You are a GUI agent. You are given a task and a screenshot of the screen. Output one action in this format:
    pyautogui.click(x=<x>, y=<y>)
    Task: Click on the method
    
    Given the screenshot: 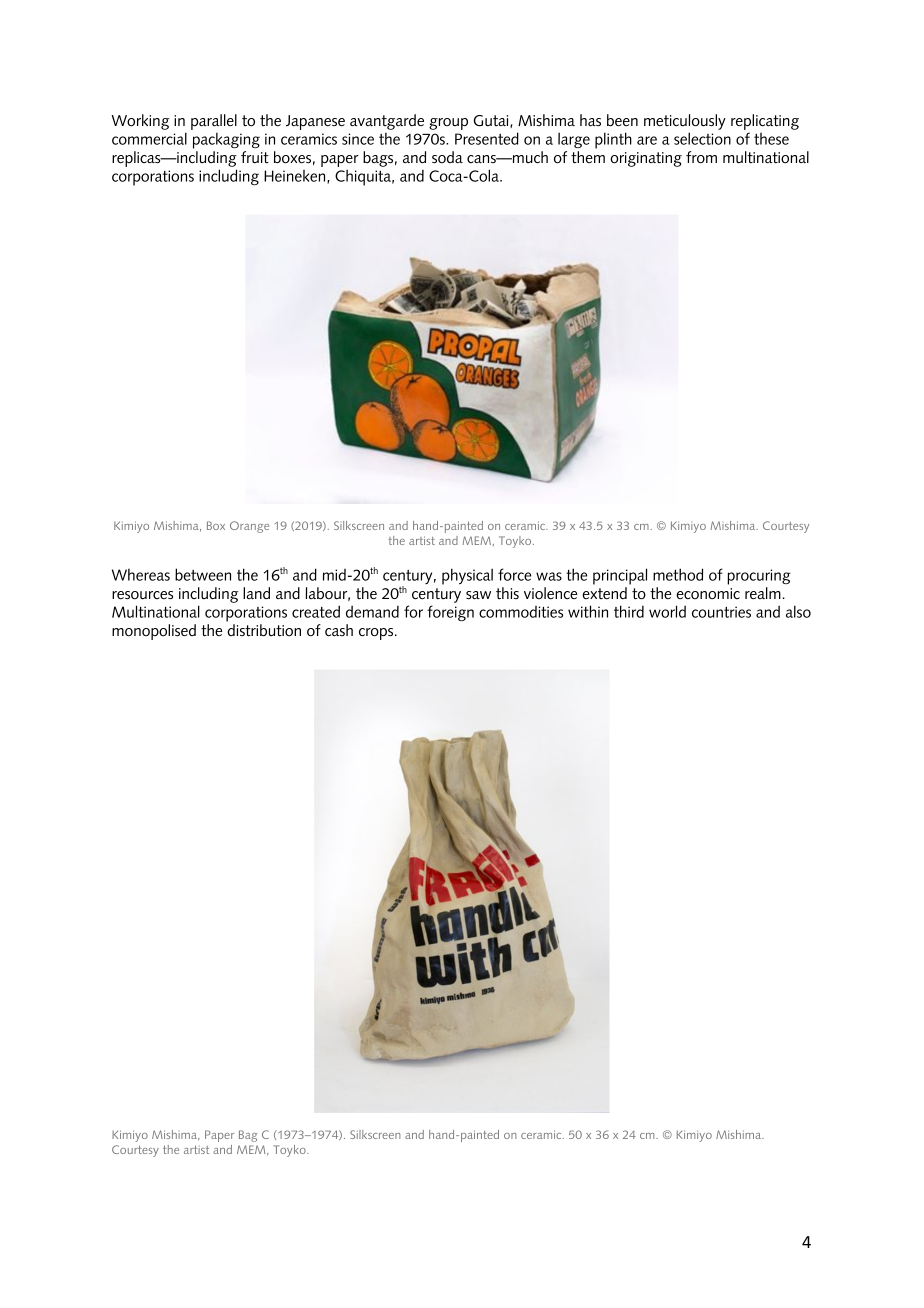 What is the action you would take?
    pyautogui.click(x=678, y=574)
